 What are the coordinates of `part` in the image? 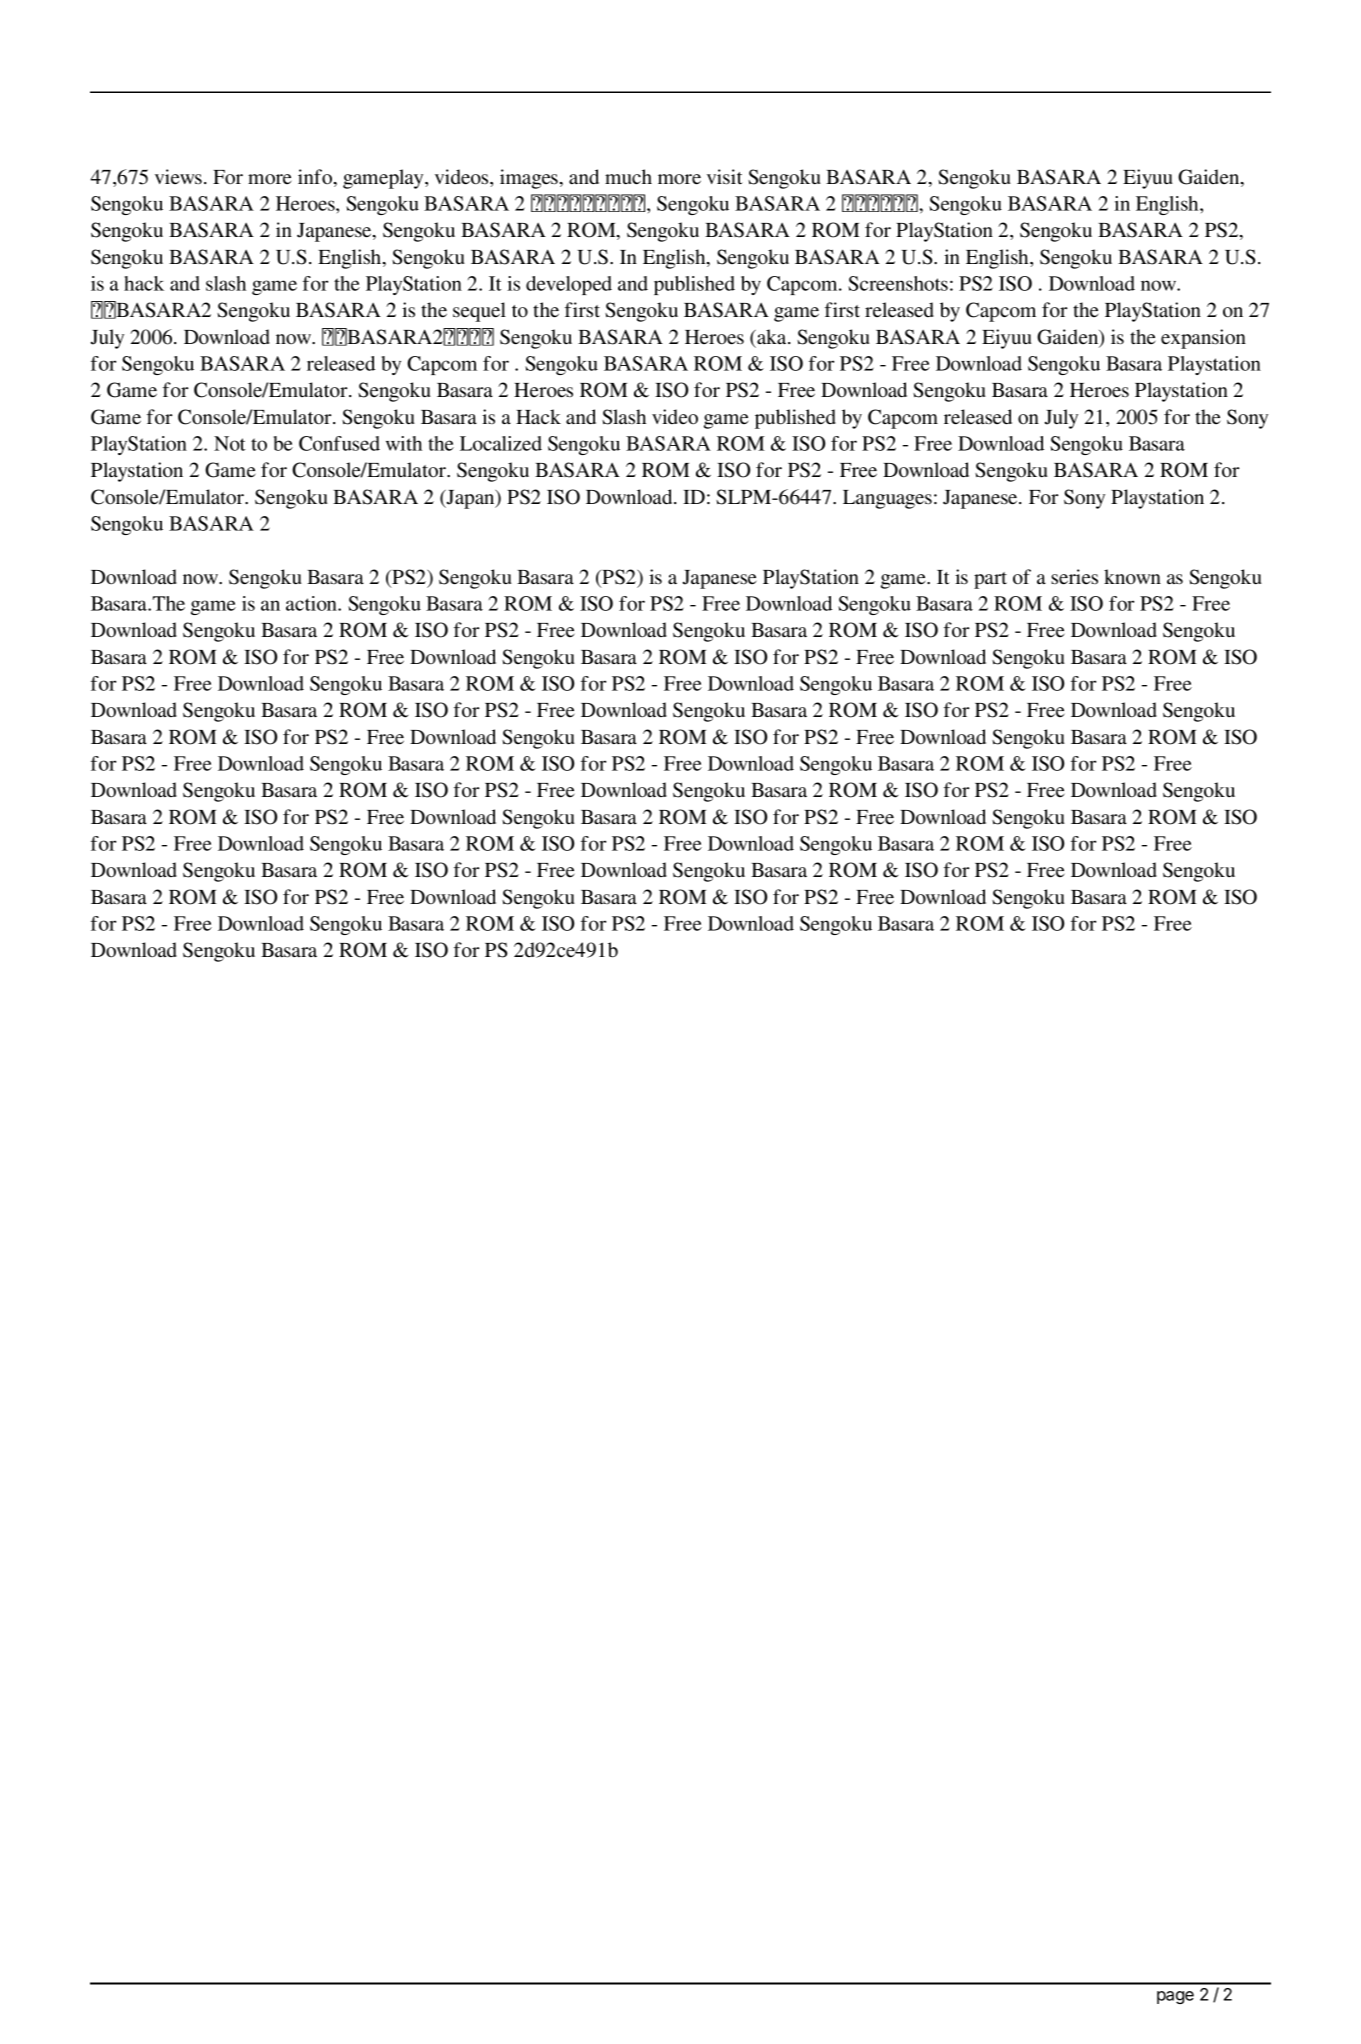 It's located at (990, 580).
